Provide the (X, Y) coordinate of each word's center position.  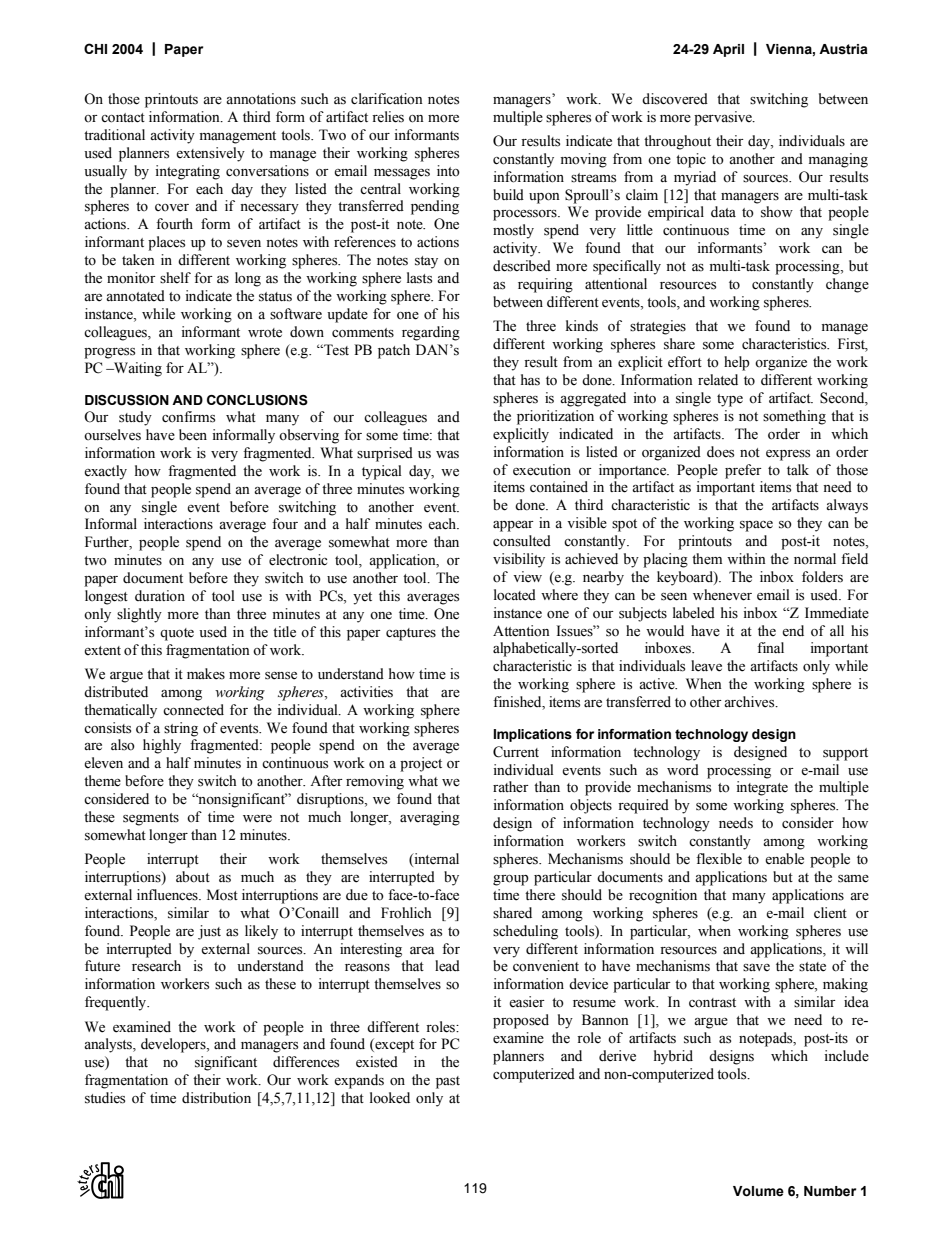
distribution (216, 1098)
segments (151, 819)
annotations (261, 99)
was (447, 455)
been (193, 435)
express (788, 455)
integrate (762, 788)
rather (511, 787)
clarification (387, 99)
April (728, 50)
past (448, 1082)
